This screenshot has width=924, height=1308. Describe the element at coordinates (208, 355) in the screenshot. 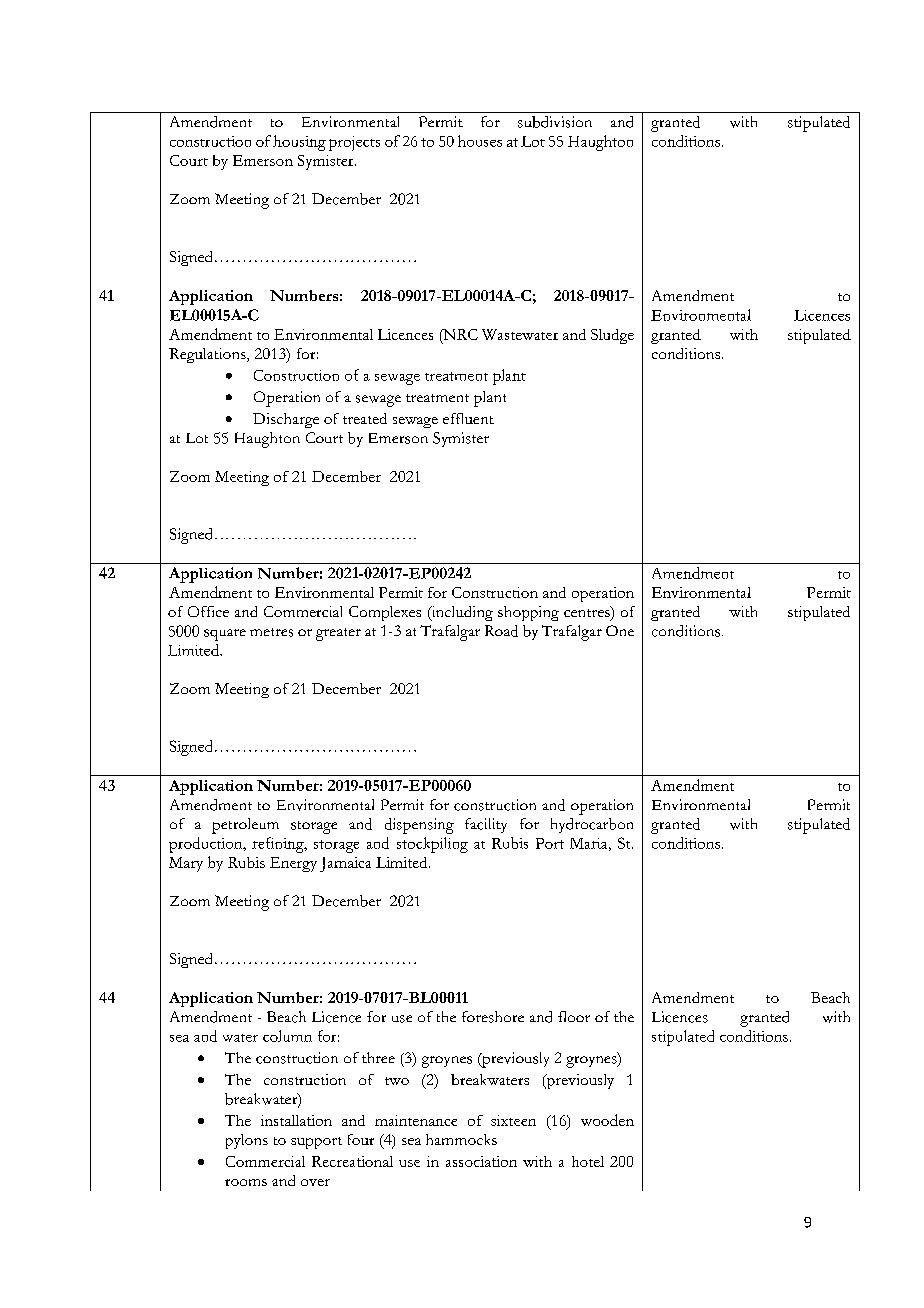

I see `Regulations` at that location.
